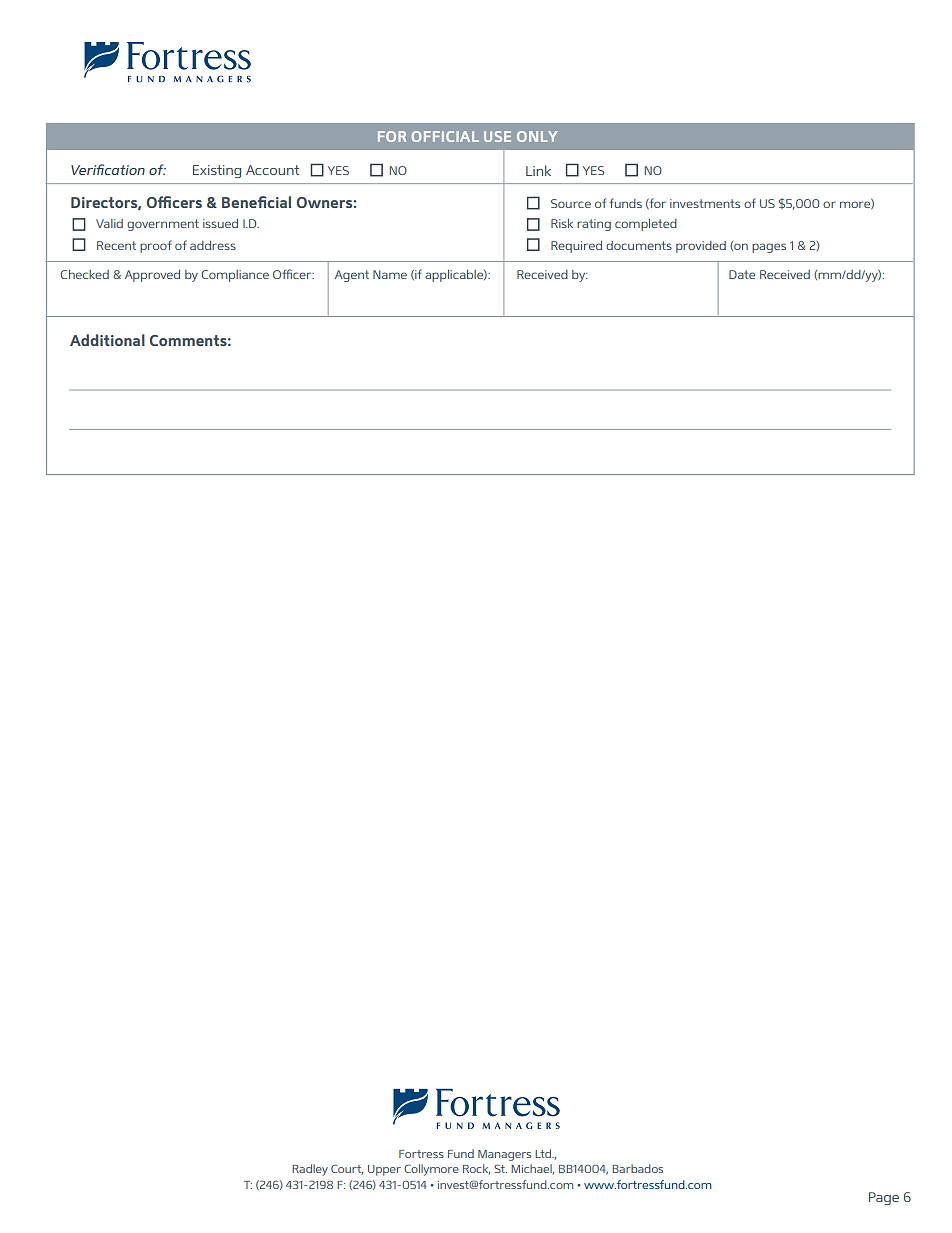  Describe the element at coordinates (742, 274) in the page. I see `Date` at that location.
